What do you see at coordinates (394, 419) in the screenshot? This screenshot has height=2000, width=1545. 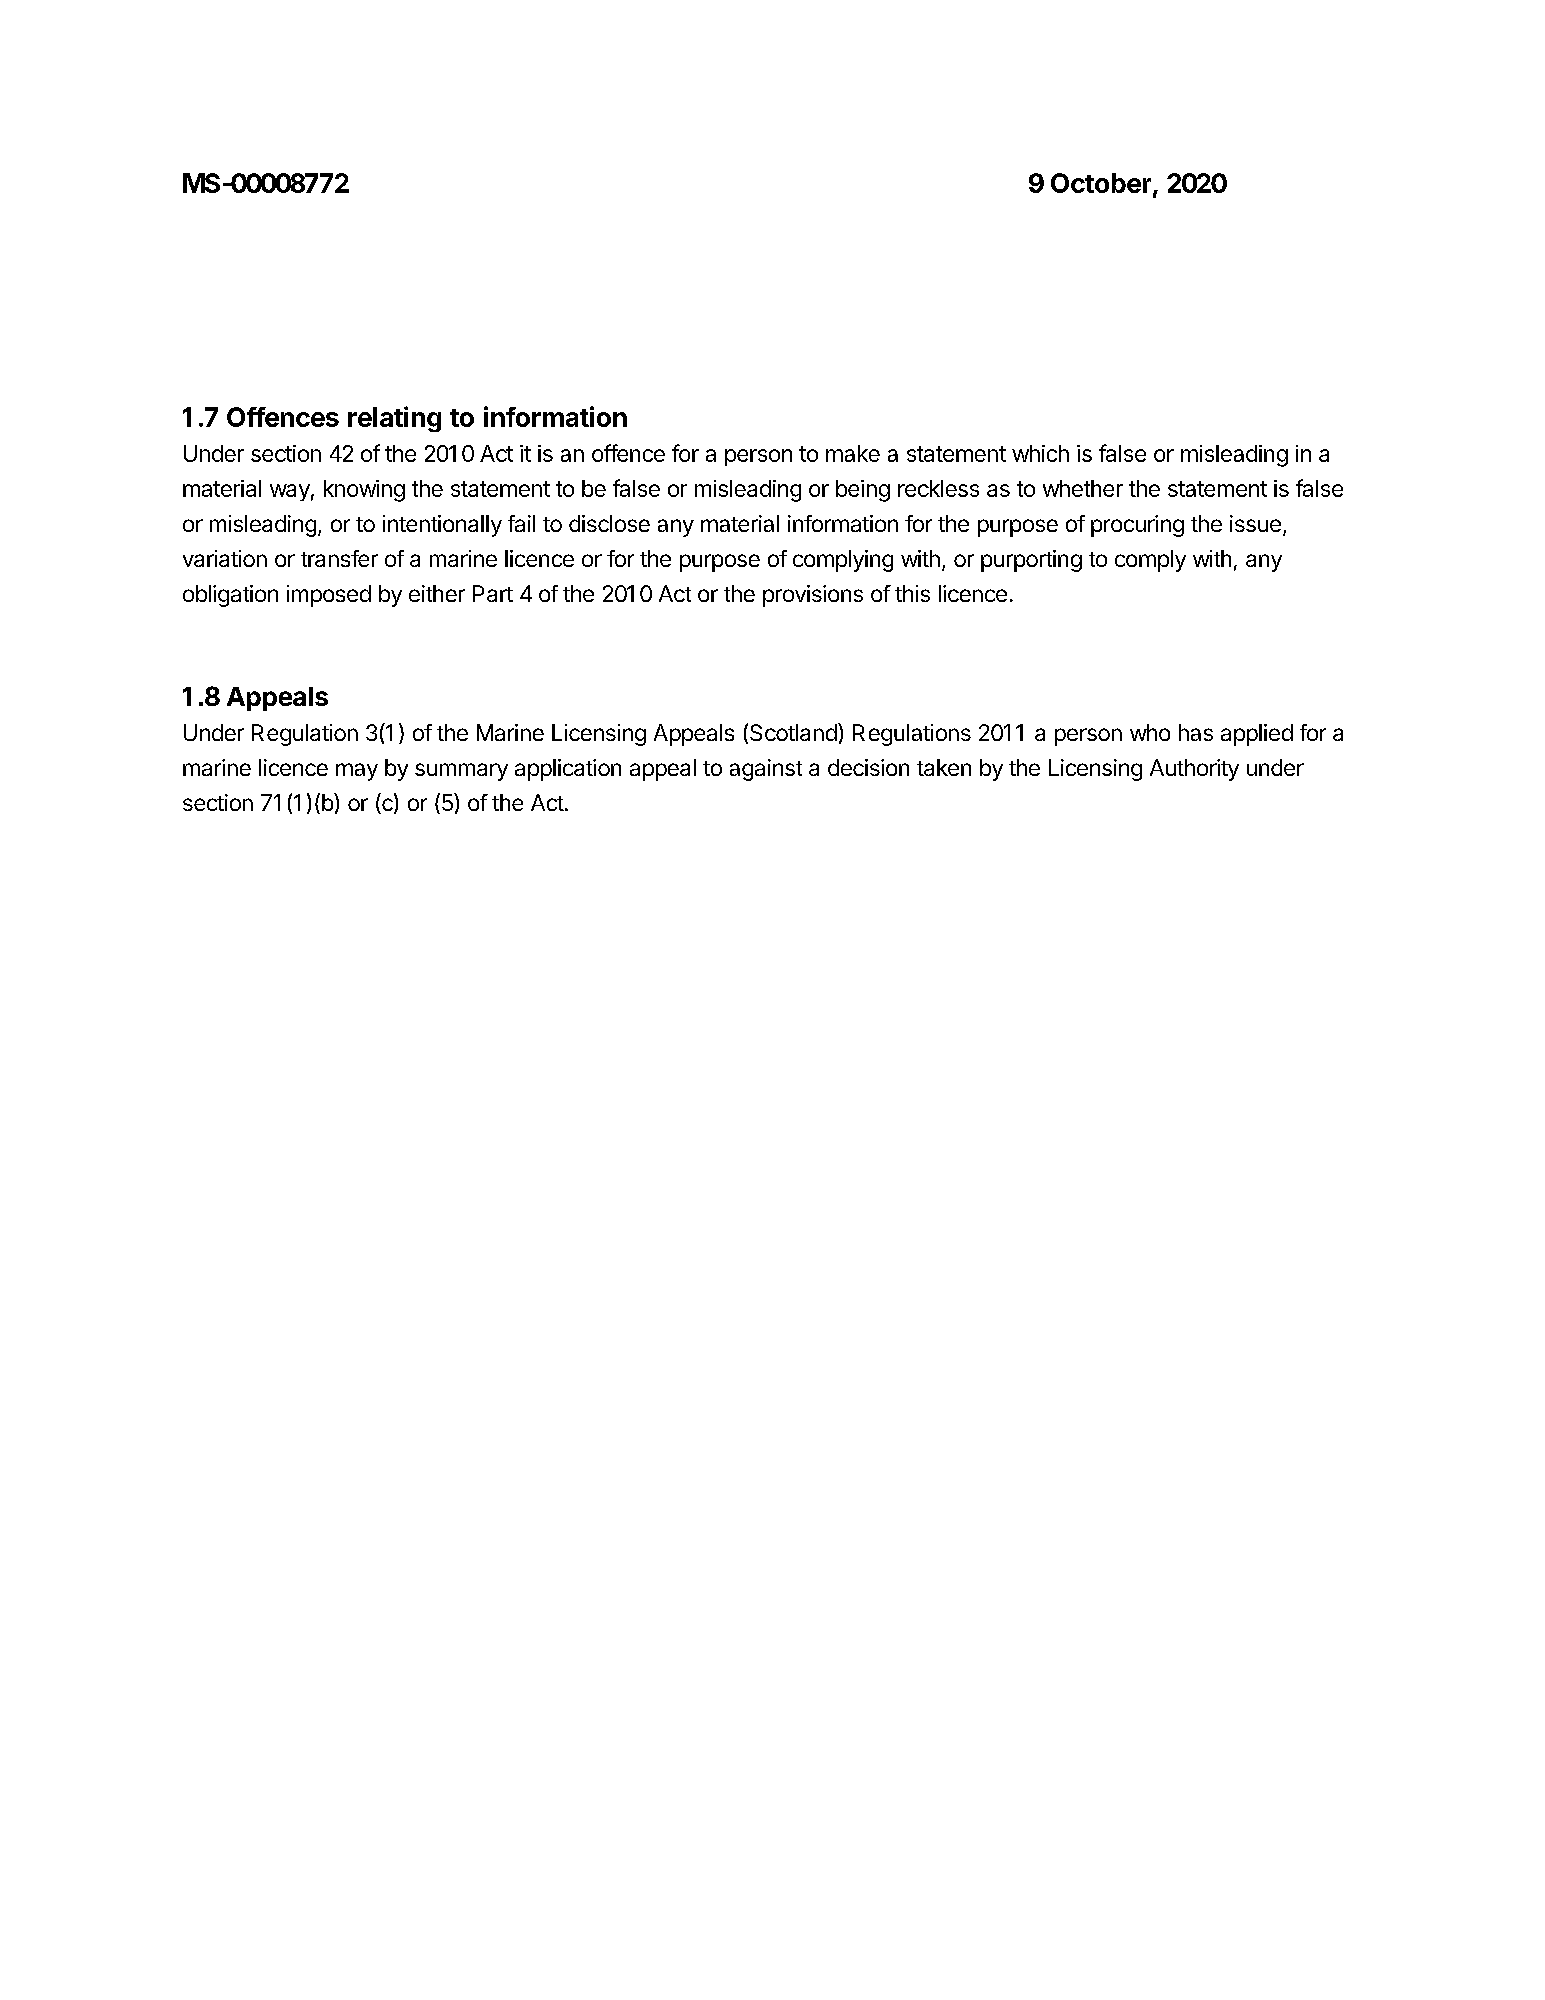 I see `relating` at bounding box center [394, 419].
